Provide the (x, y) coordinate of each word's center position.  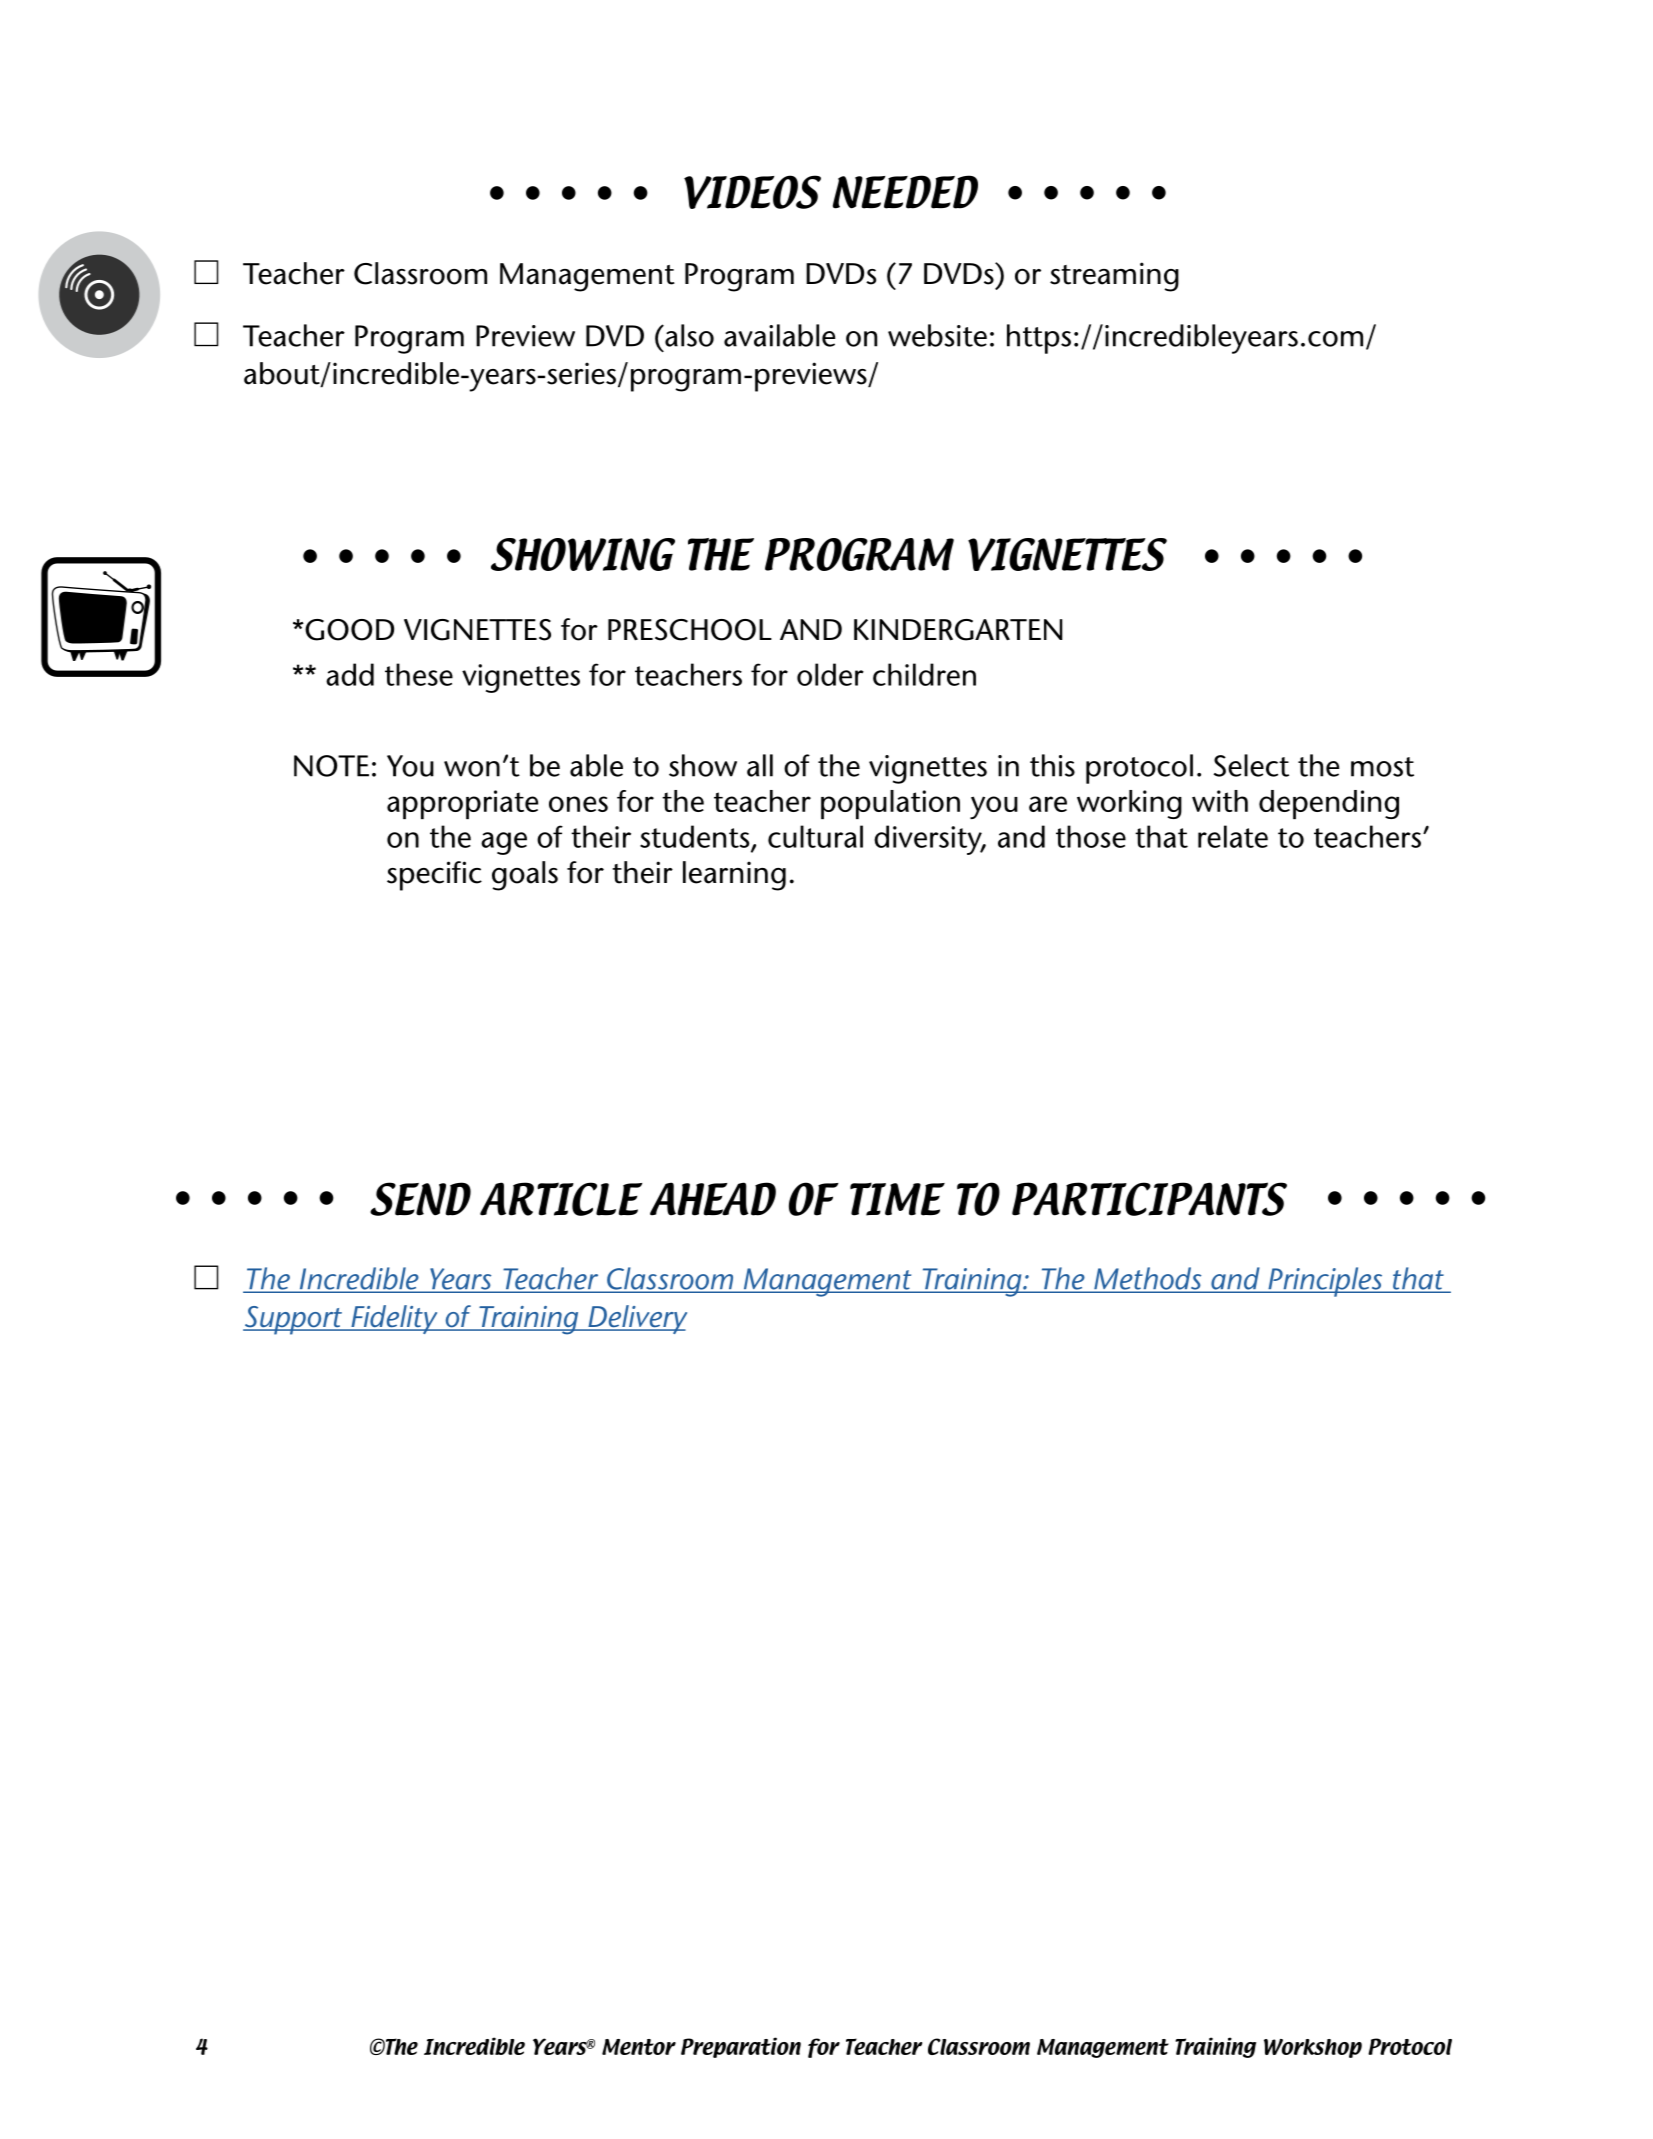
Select (1251, 765)
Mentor (639, 2047)
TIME (897, 1199)
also (688, 335)
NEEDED (905, 192)
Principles (1325, 1282)
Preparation (741, 2047)
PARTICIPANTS (1149, 1199)
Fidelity (394, 1319)
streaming (1114, 277)
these (419, 674)
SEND (420, 1199)
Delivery (636, 1319)
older (830, 674)
